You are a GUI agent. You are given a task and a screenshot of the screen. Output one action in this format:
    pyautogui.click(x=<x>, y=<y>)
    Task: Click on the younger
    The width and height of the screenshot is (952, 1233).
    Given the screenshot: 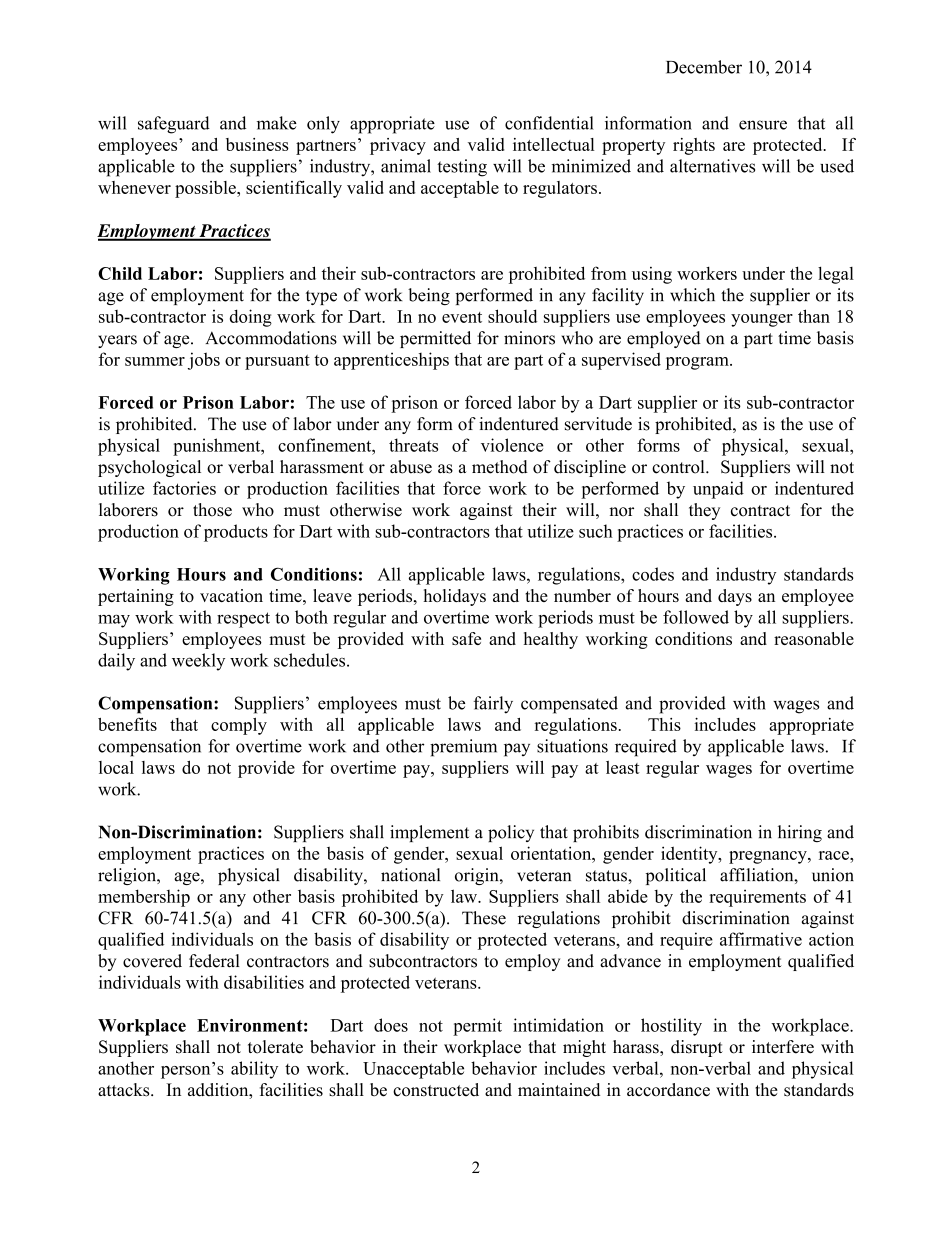 What is the action you would take?
    pyautogui.click(x=762, y=320)
